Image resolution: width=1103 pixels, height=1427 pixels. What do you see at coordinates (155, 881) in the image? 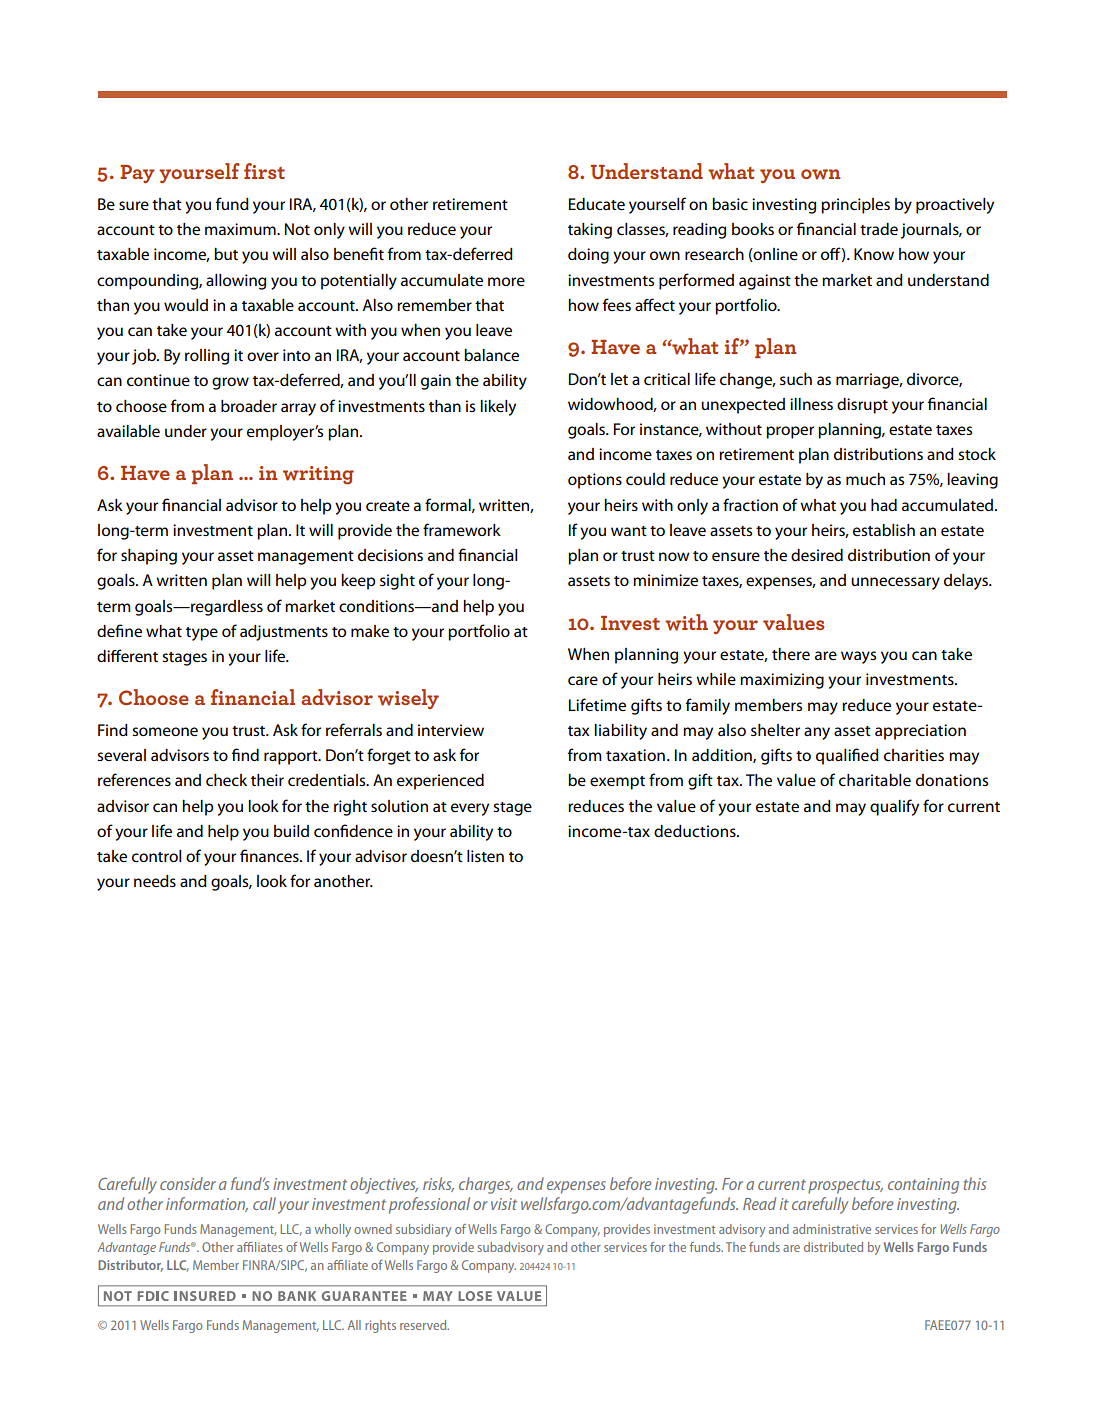
I see `needs` at bounding box center [155, 881].
